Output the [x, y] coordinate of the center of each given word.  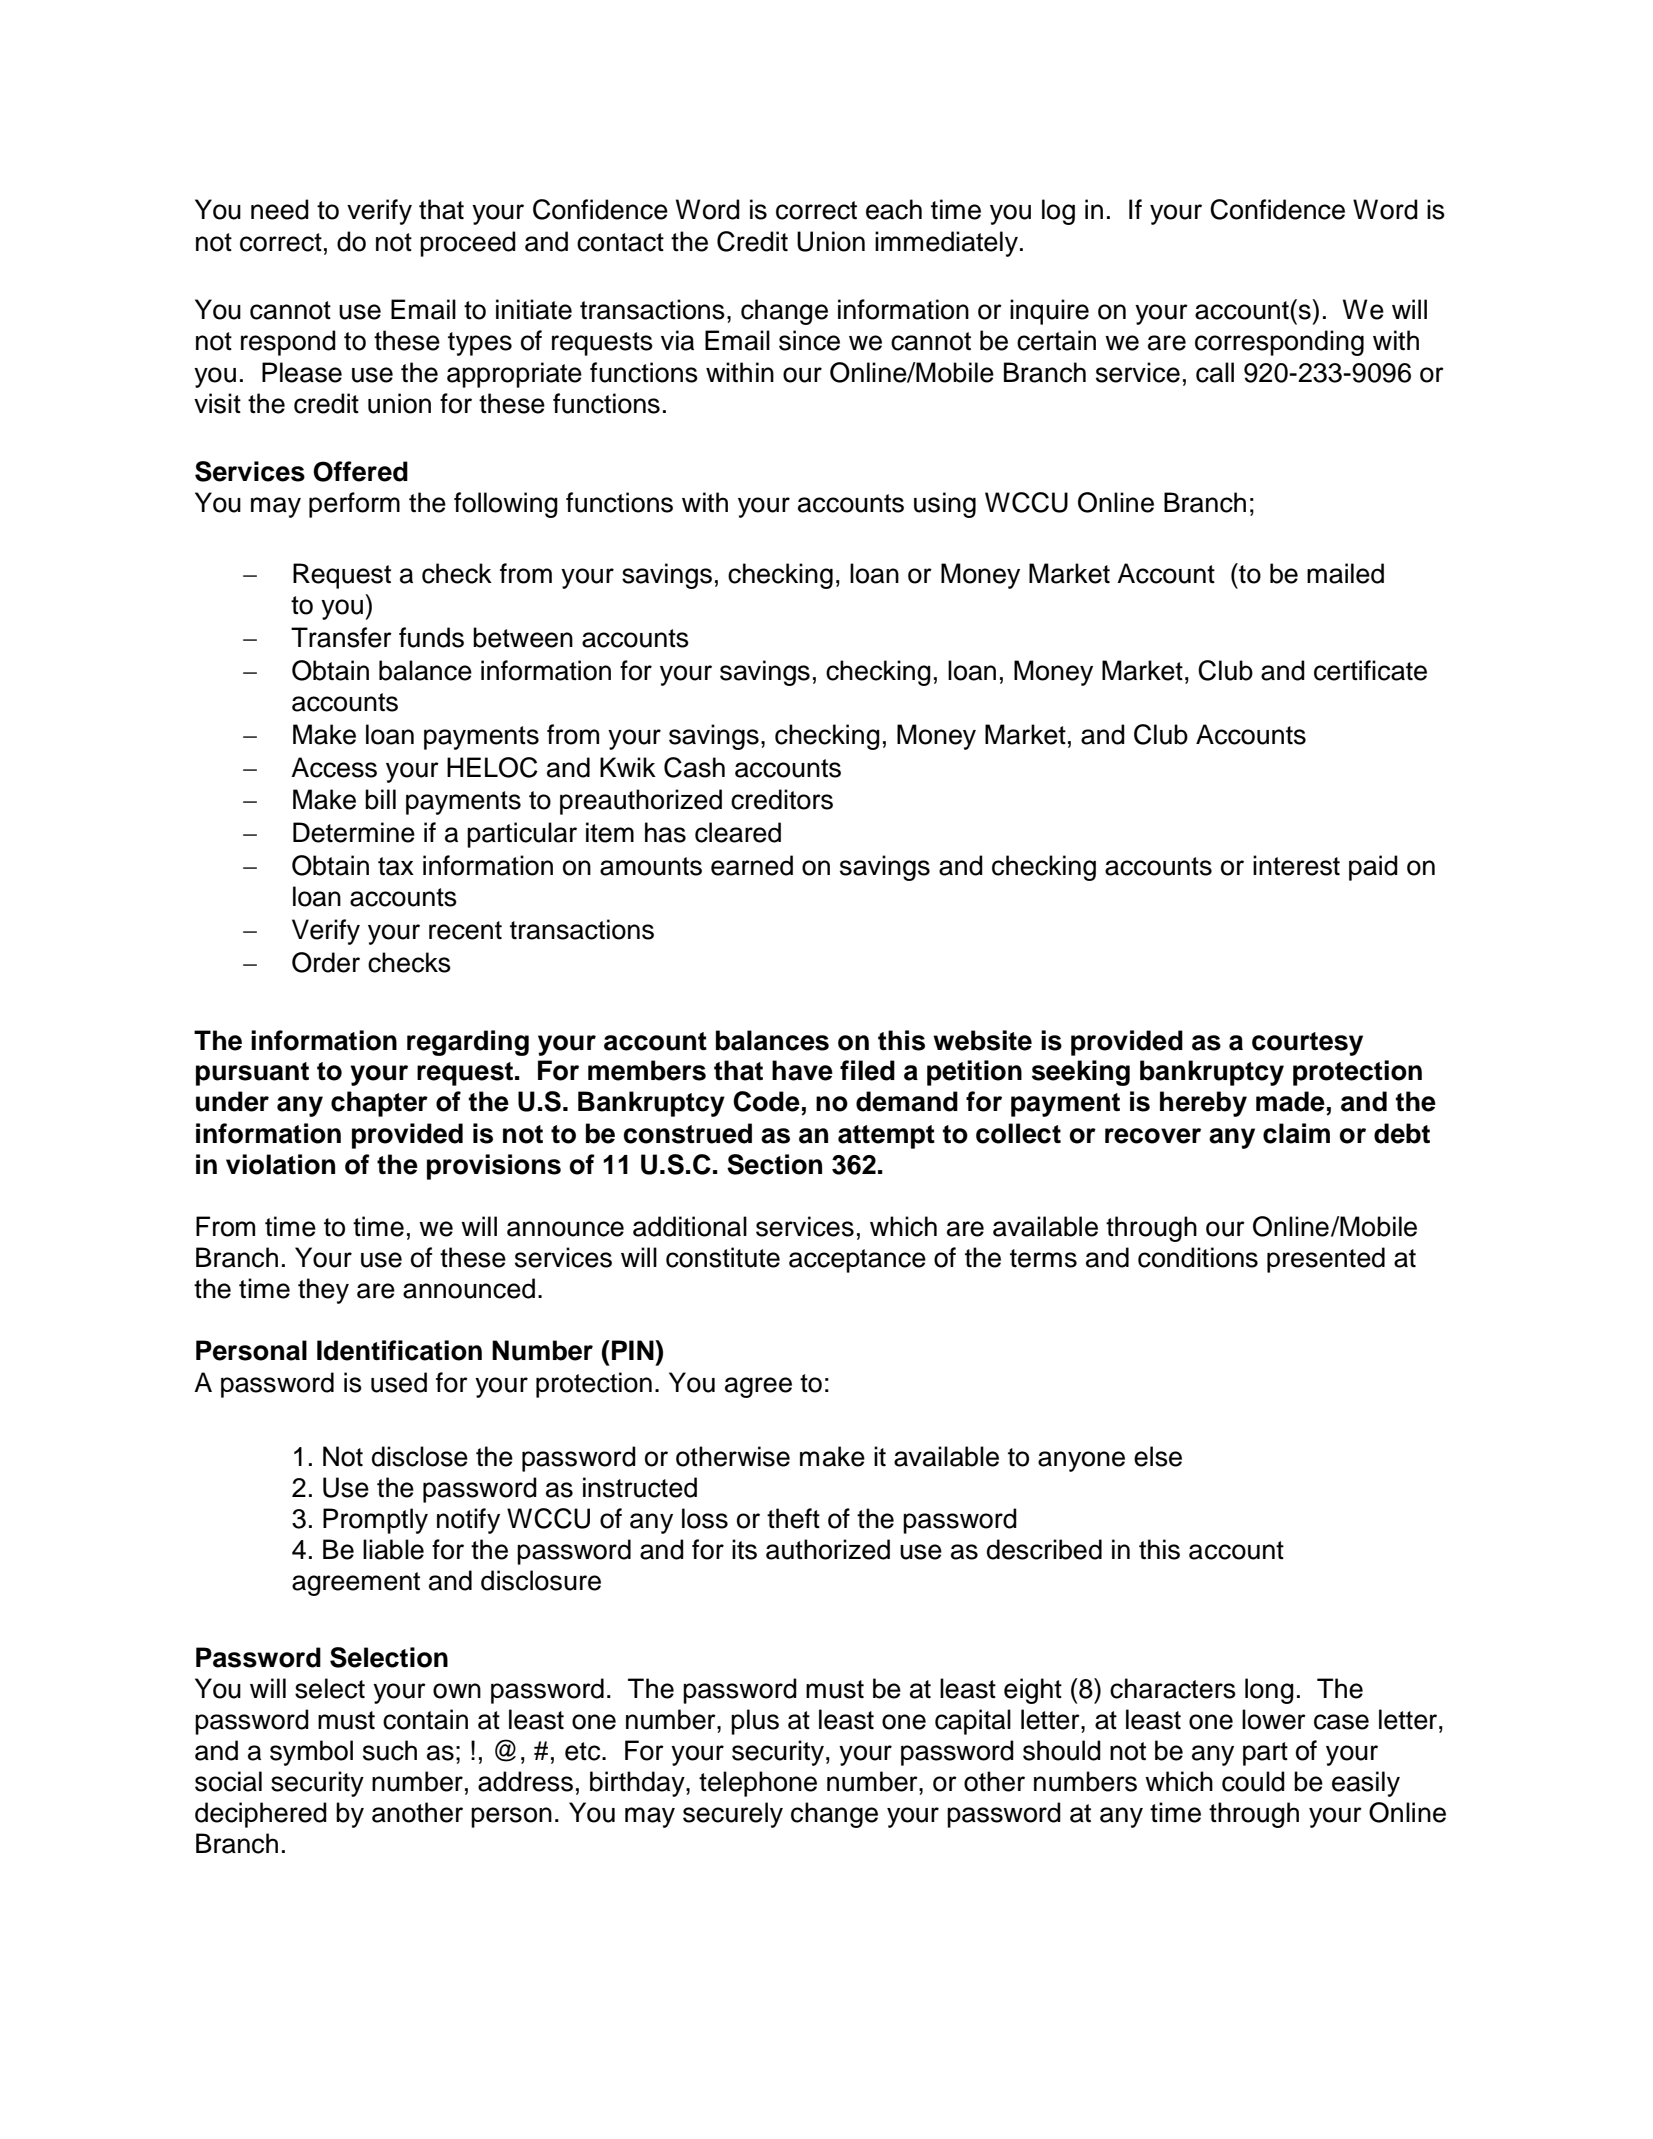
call [1215, 372]
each [894, 209]
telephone [758, 1784]
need [280, 209]
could [1253, 1781]
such [390, 1750]
